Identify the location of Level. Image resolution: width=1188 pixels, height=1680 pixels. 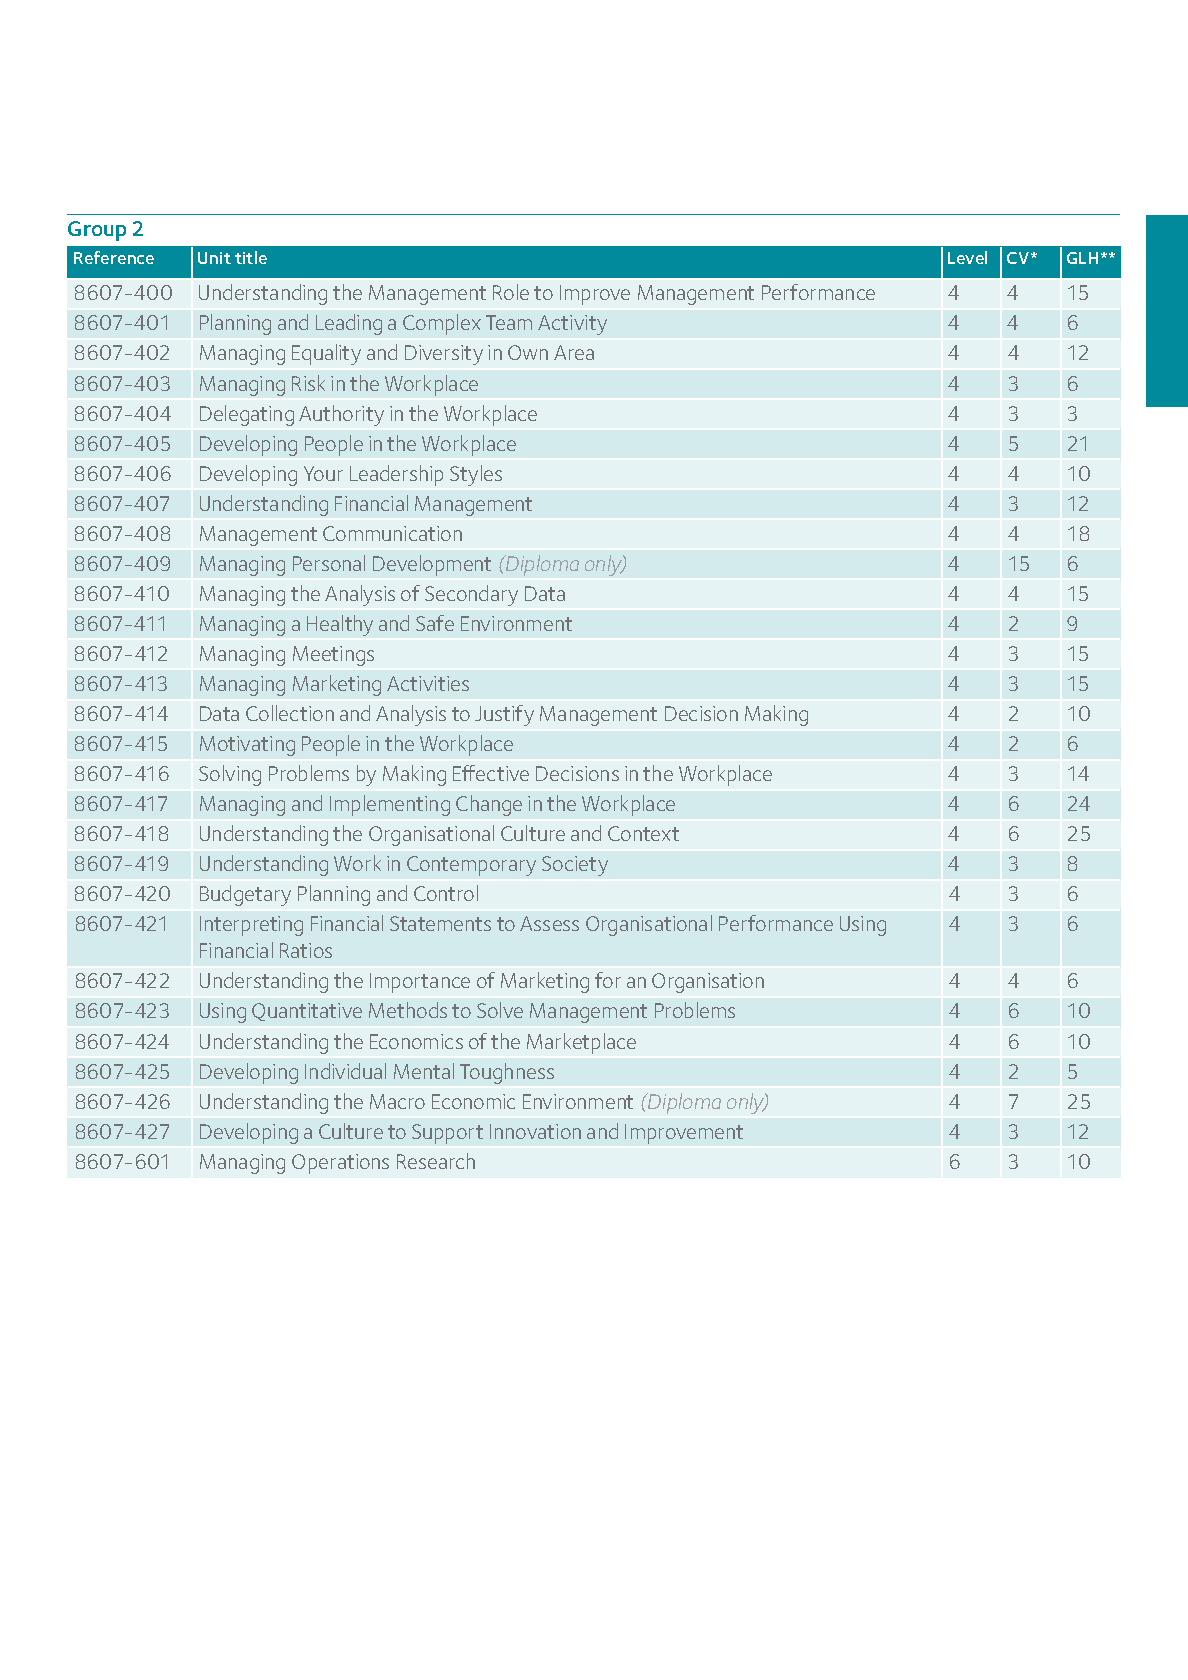
(967, 257).
